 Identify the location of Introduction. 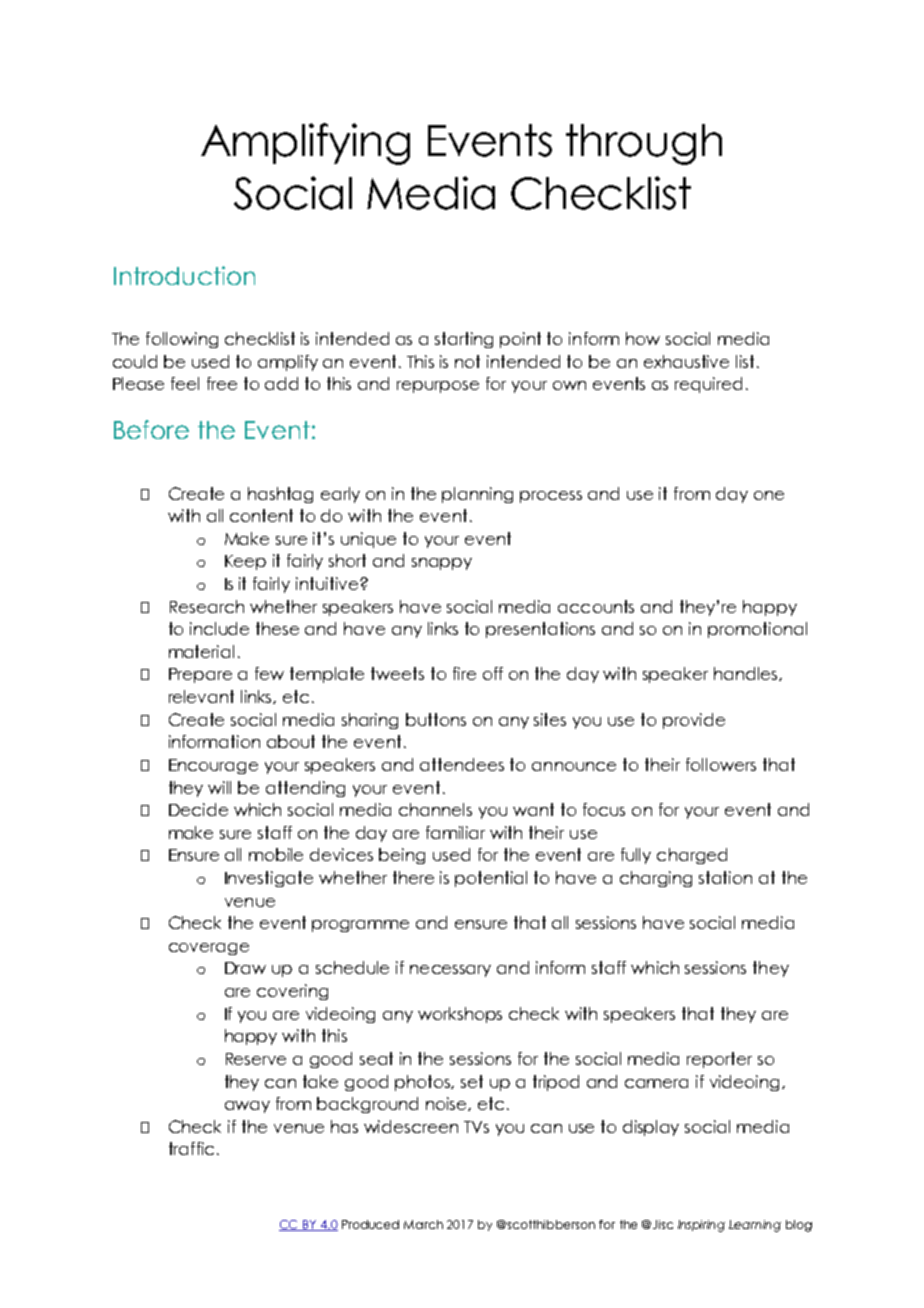
(184, 275).
